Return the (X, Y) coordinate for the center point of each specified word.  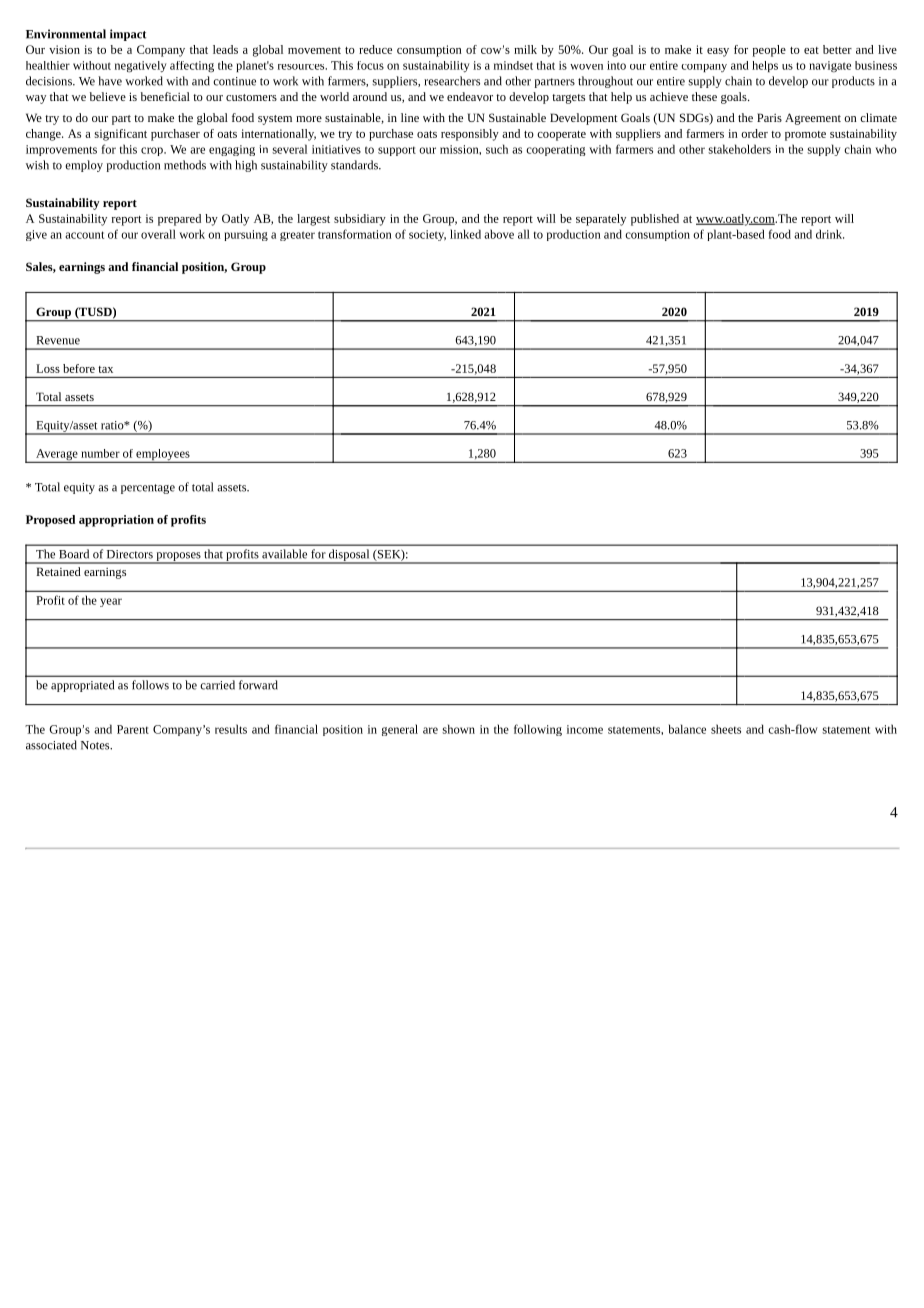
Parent (133, 729)
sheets (726, 729)
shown (458, 729)
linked (465, 234)
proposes (178, 557)
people (769, 51)
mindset (513, 65)
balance (687, 729)
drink (830, 234)
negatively (141, 67)
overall (158, 234)
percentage (148, 489)
